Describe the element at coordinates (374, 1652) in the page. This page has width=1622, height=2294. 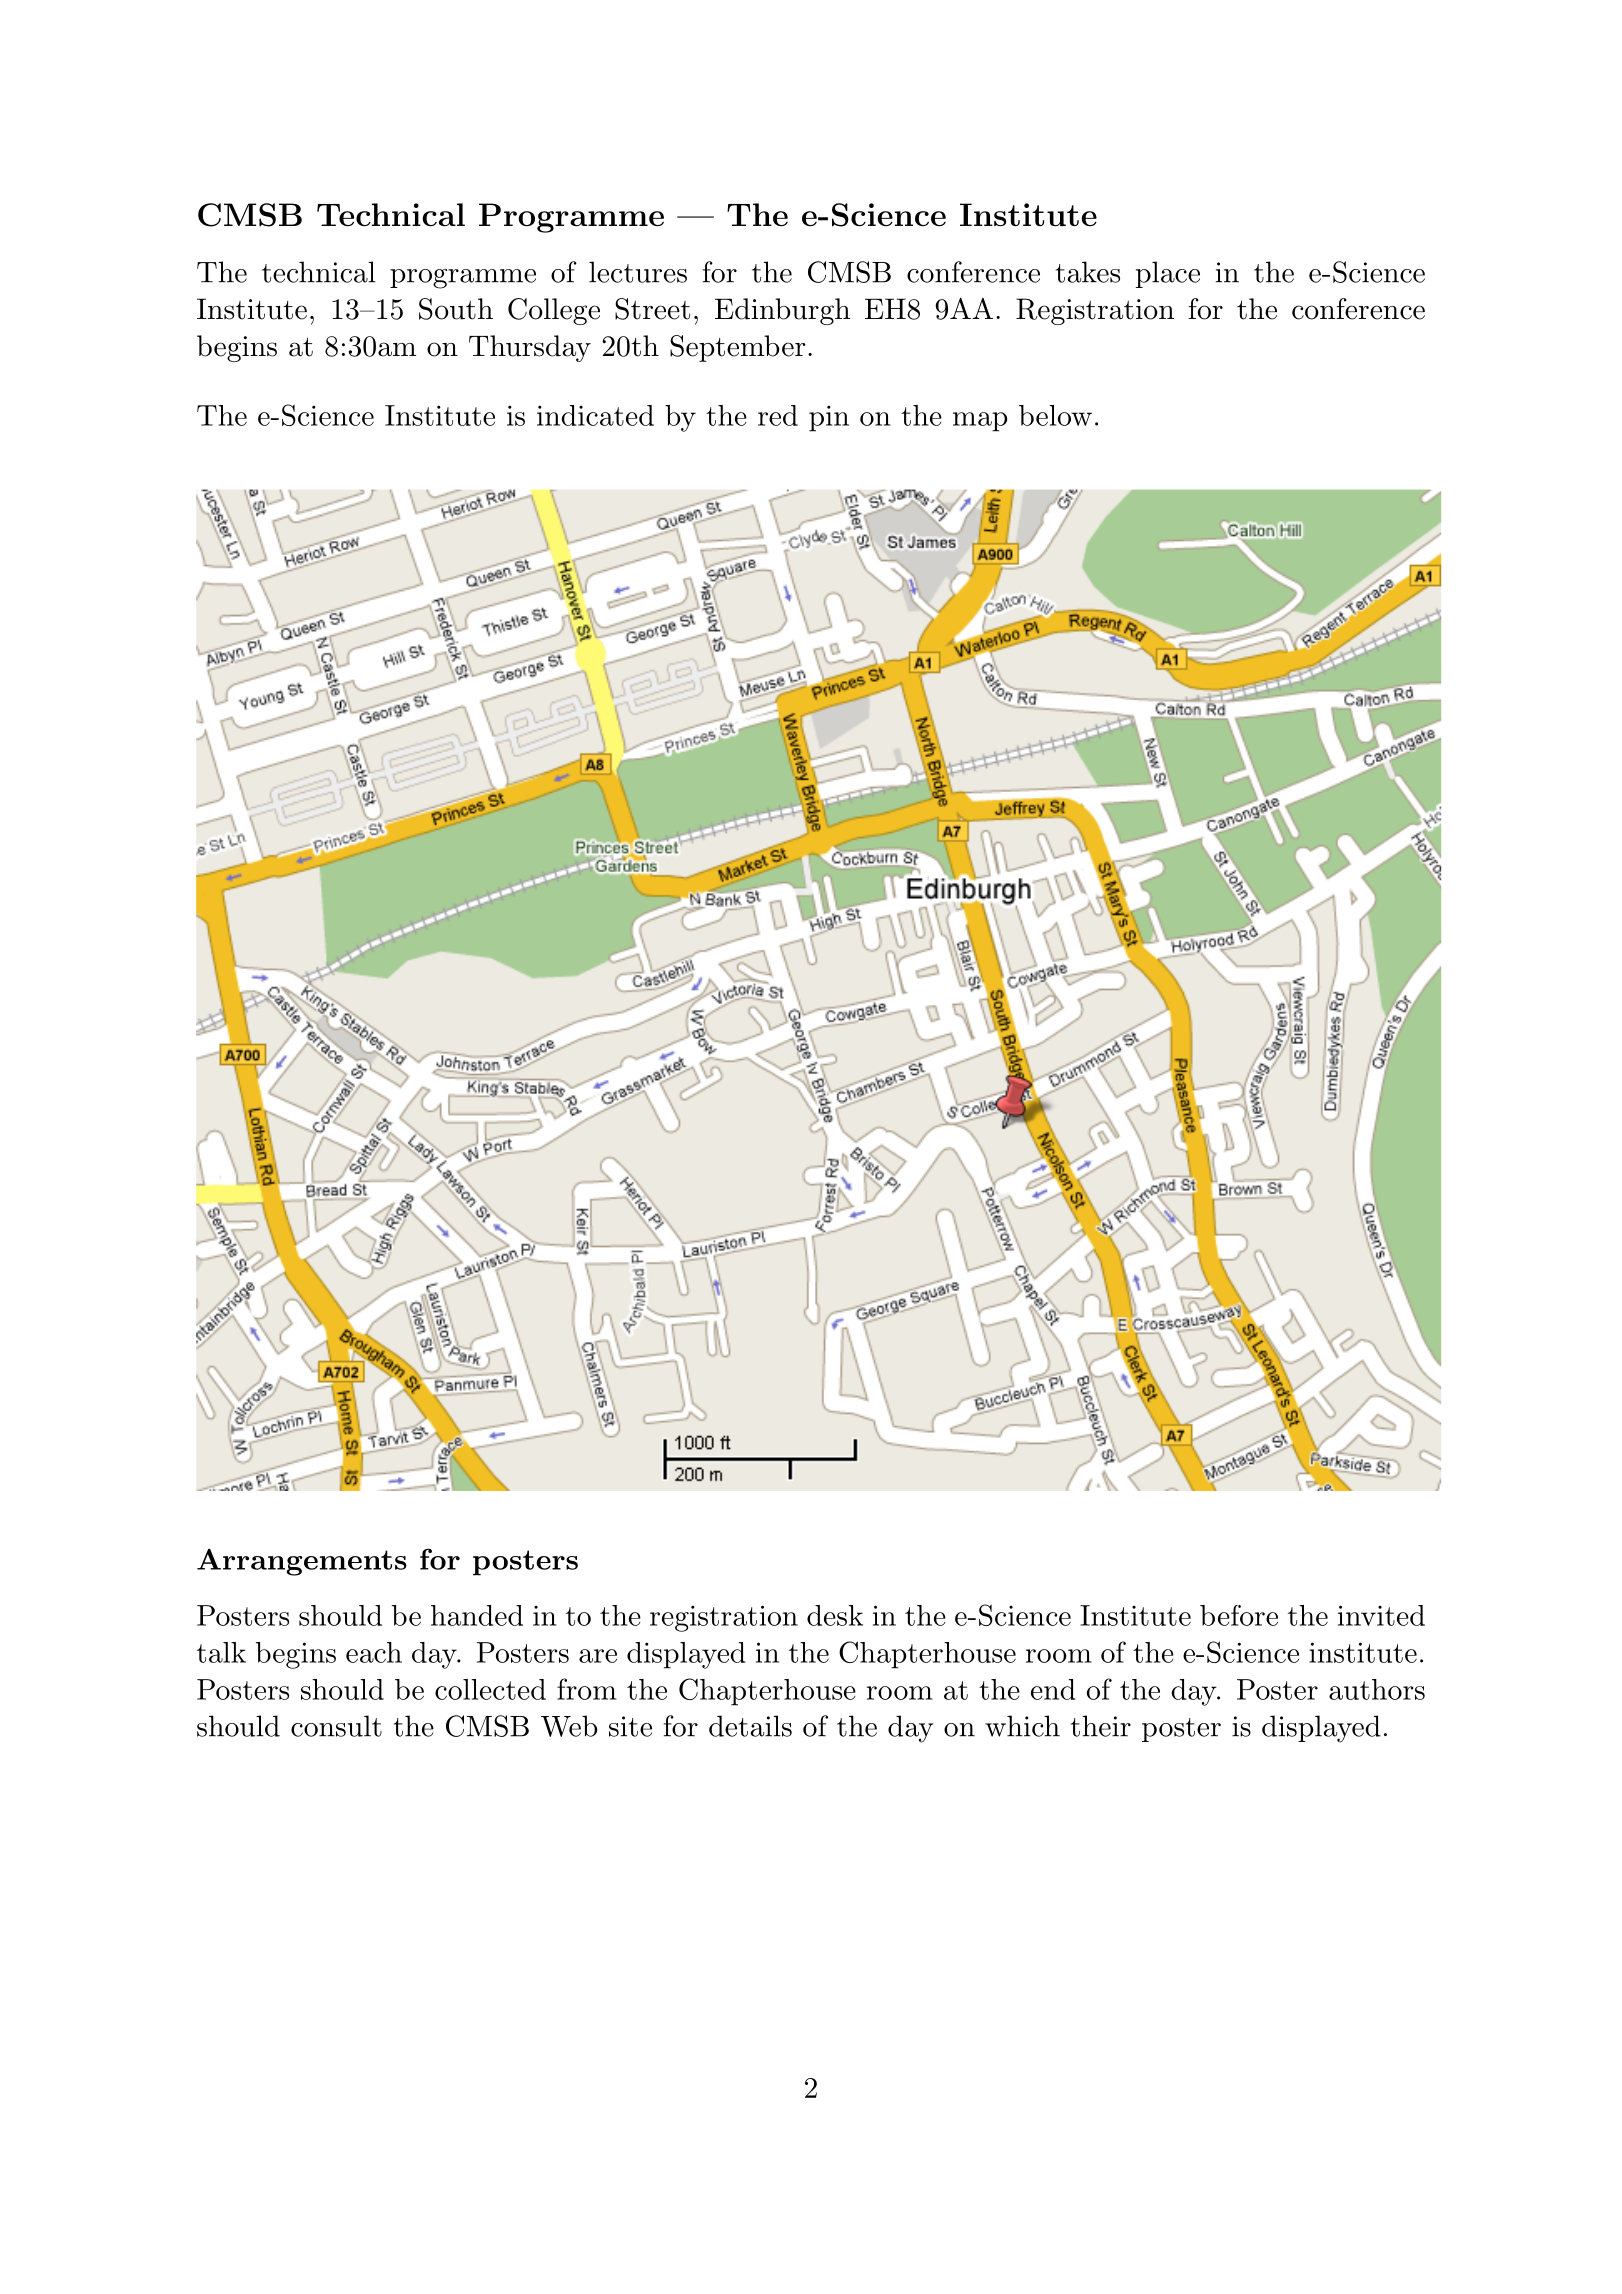
I see `each` at that location.
